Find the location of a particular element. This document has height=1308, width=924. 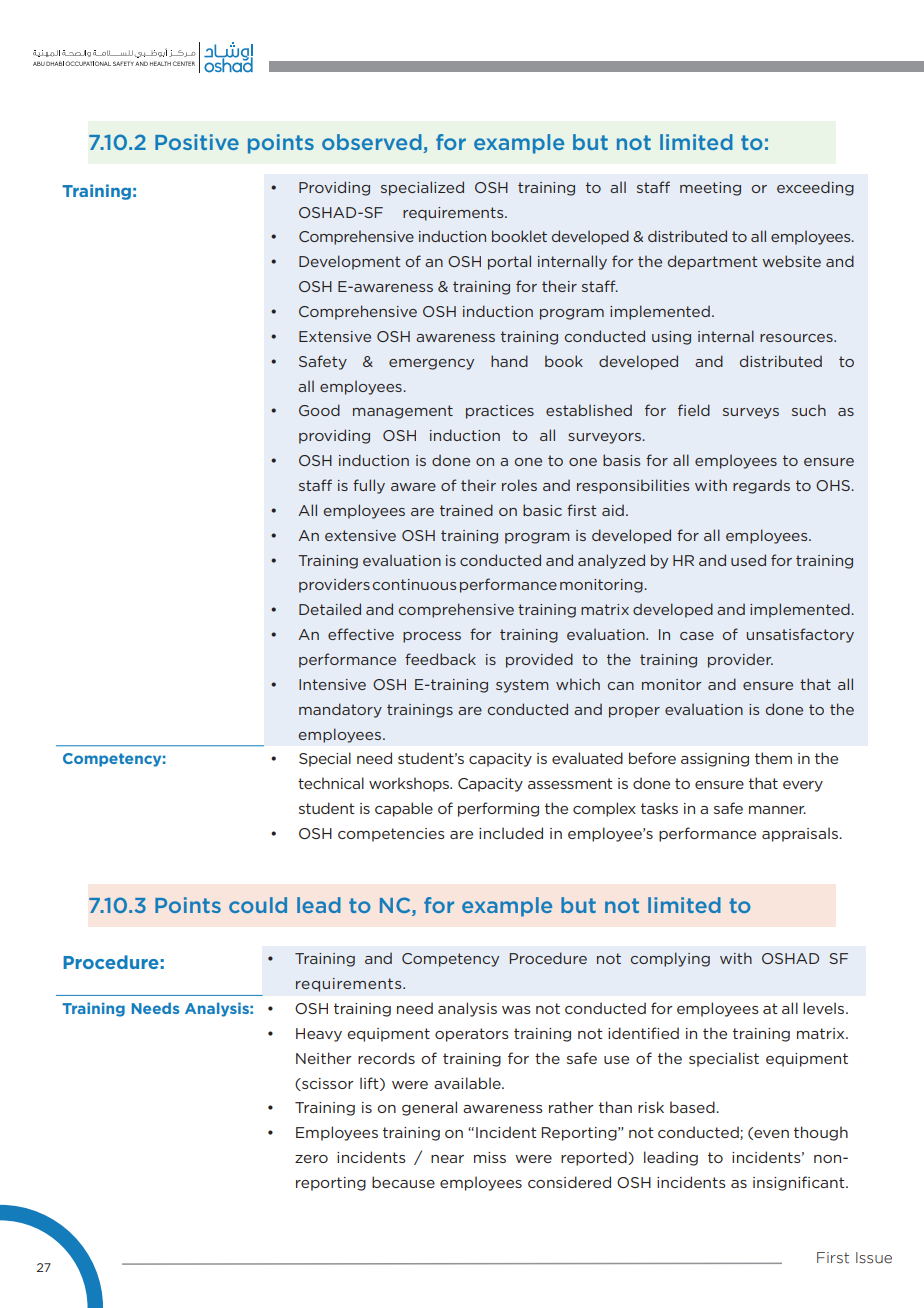

Detailed is located at coordinates (330, 609).
